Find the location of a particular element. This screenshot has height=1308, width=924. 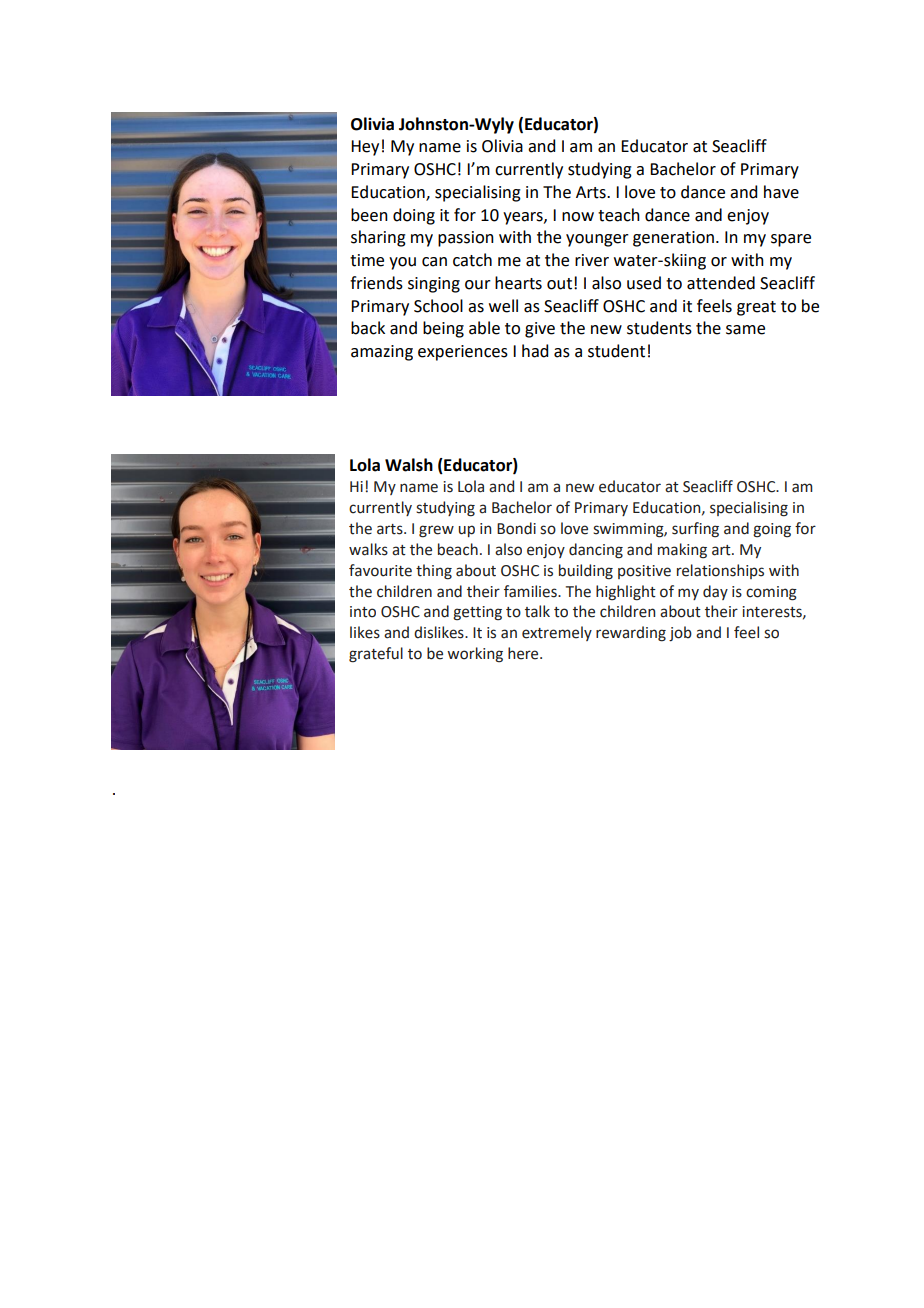

dancing is located at coordinates (596, 551).
